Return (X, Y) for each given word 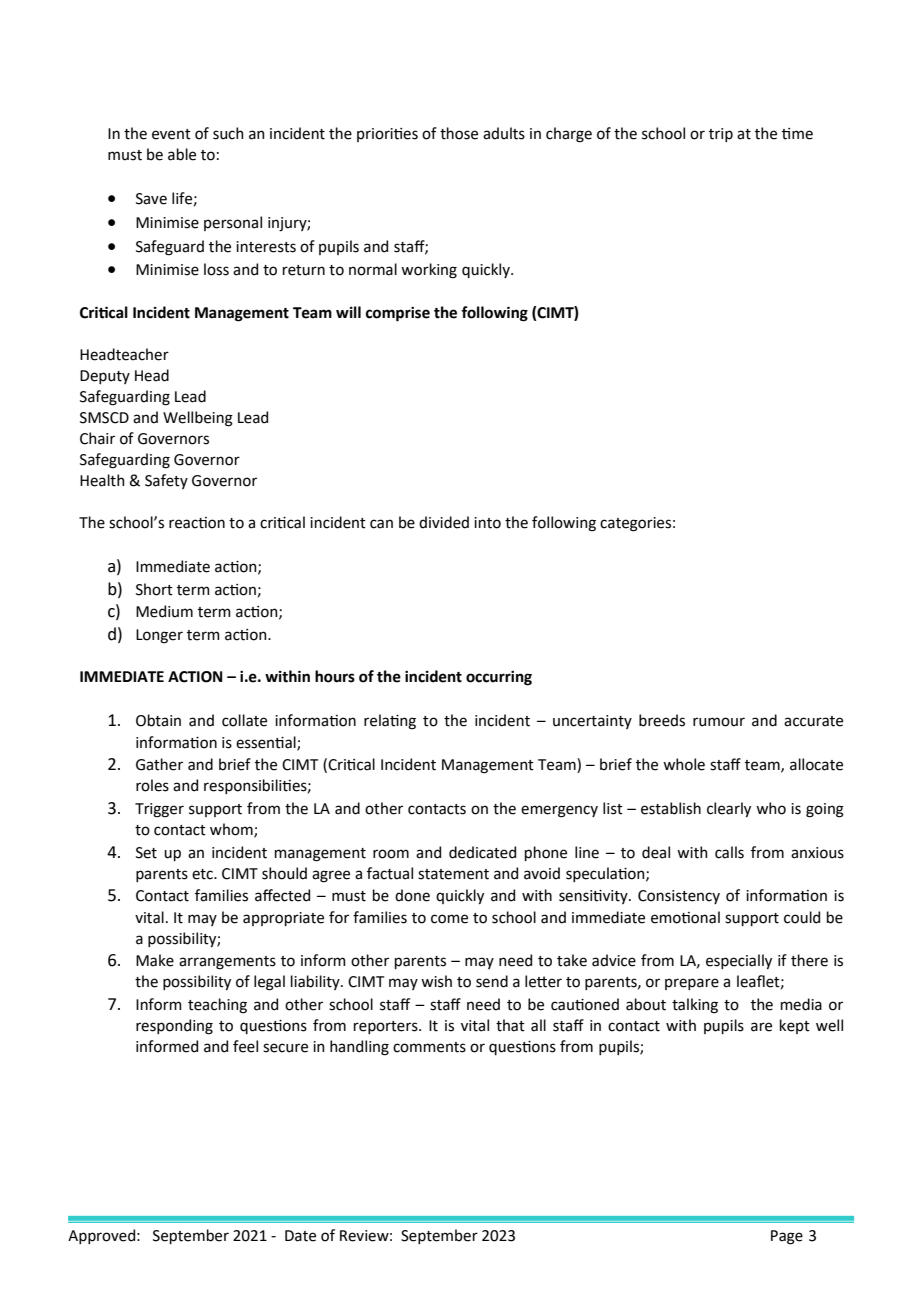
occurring (499, 678)
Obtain (158, 720)
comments (429, 1047)
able (182, 154)
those (459, 133)
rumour (719, 722)
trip (721, 135)
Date (300, 1236)
